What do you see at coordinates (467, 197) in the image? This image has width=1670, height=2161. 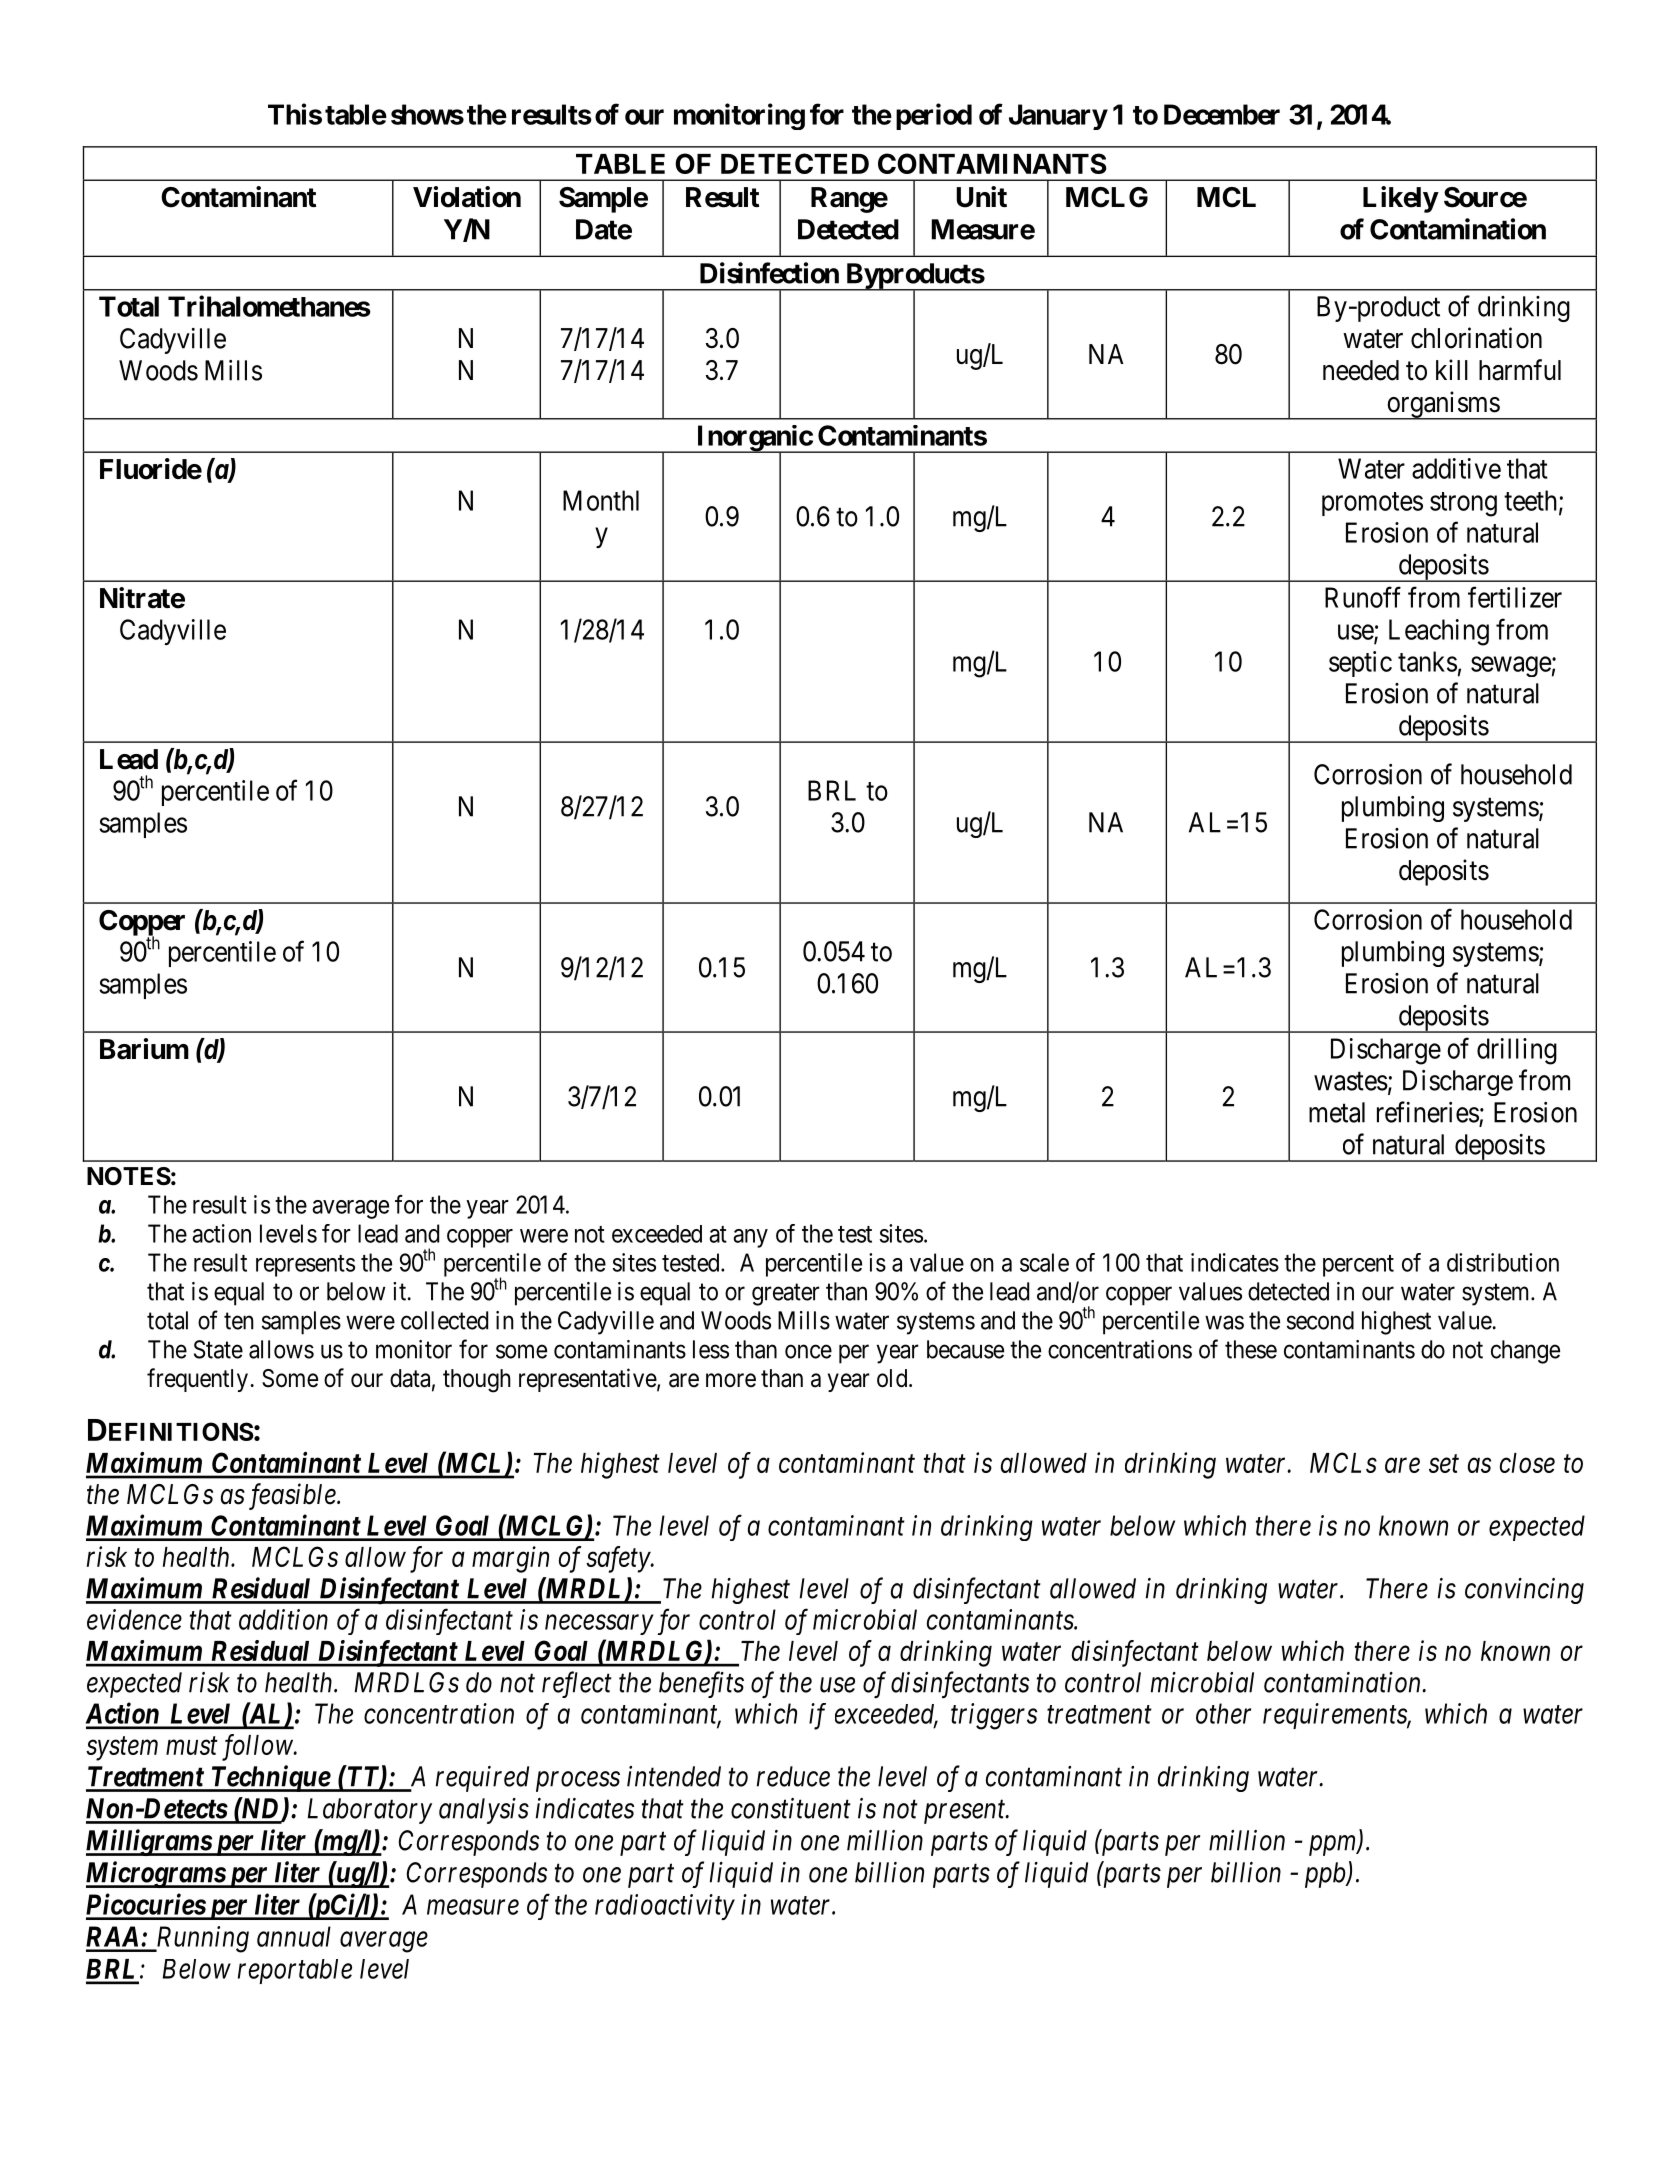 I see `Violation` at bounding box center [467, 197].
